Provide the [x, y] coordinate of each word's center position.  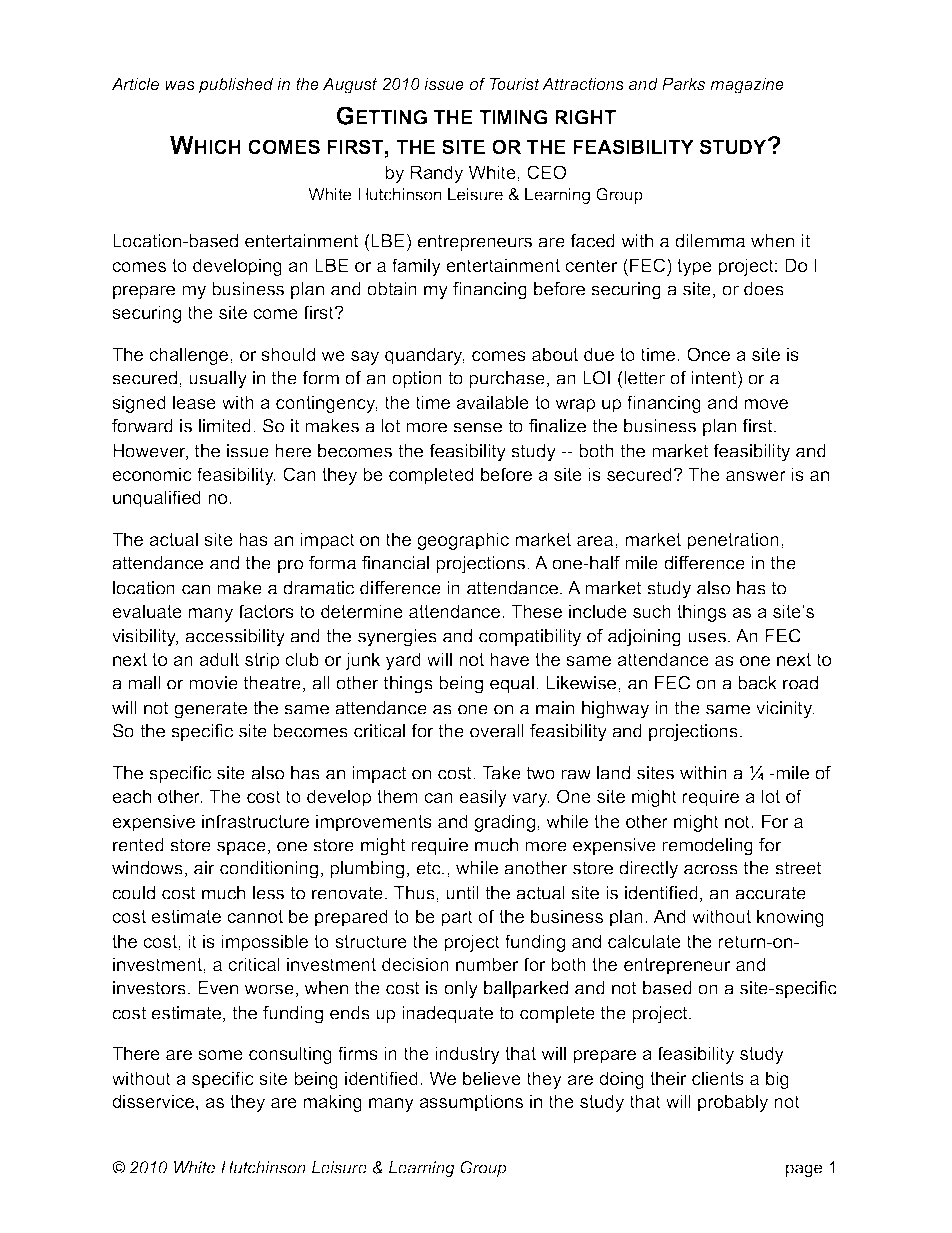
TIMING [513, 117]
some [220, 1055]
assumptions [471, 1103]
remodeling [707, 847]
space [241, 848]
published [236, 85]
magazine [747, 85]
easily [483, 798]
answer [756, 476]
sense [477, 427]
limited [225, 426]
